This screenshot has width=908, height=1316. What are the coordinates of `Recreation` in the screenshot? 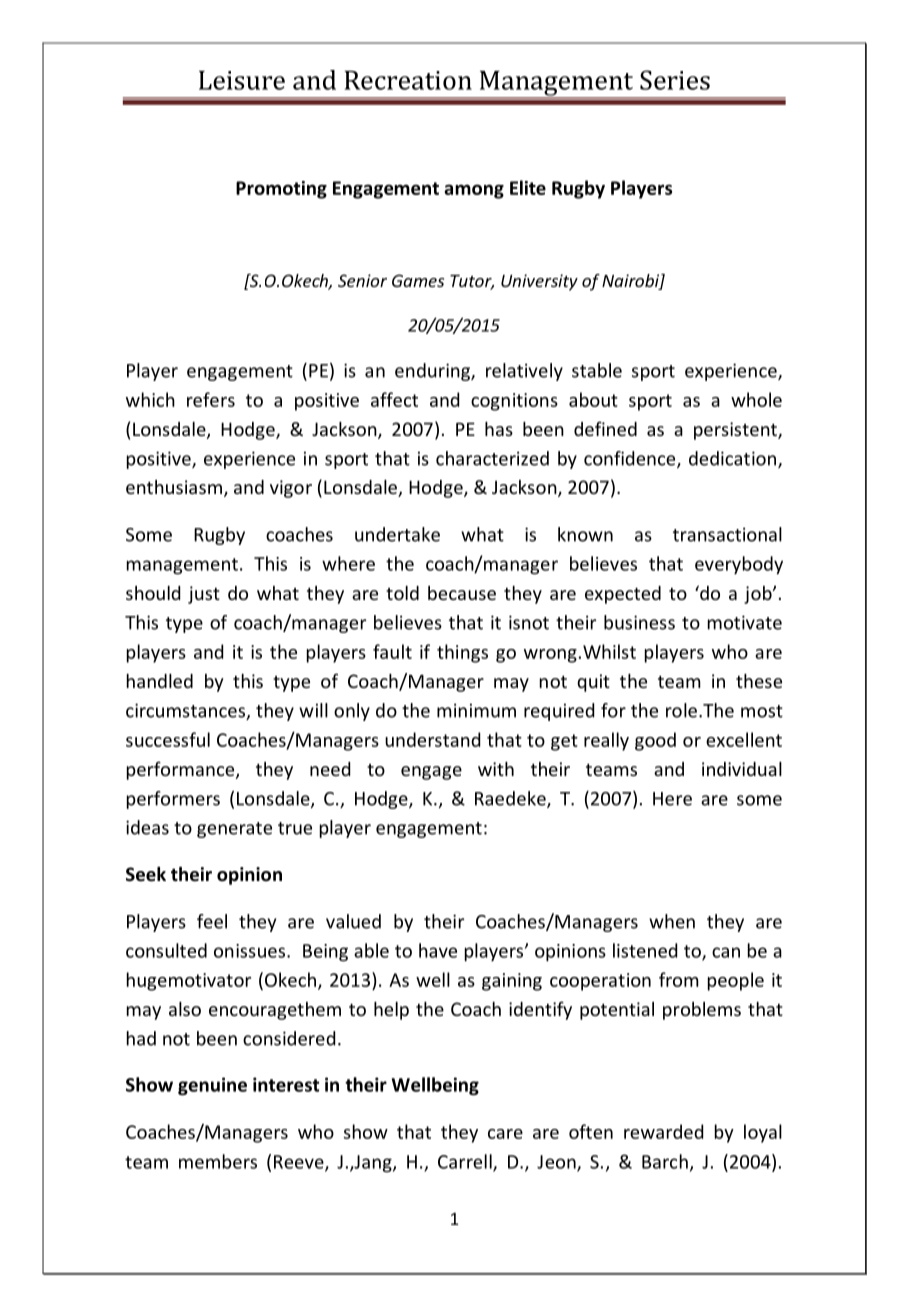 It's located at (408, 80).
